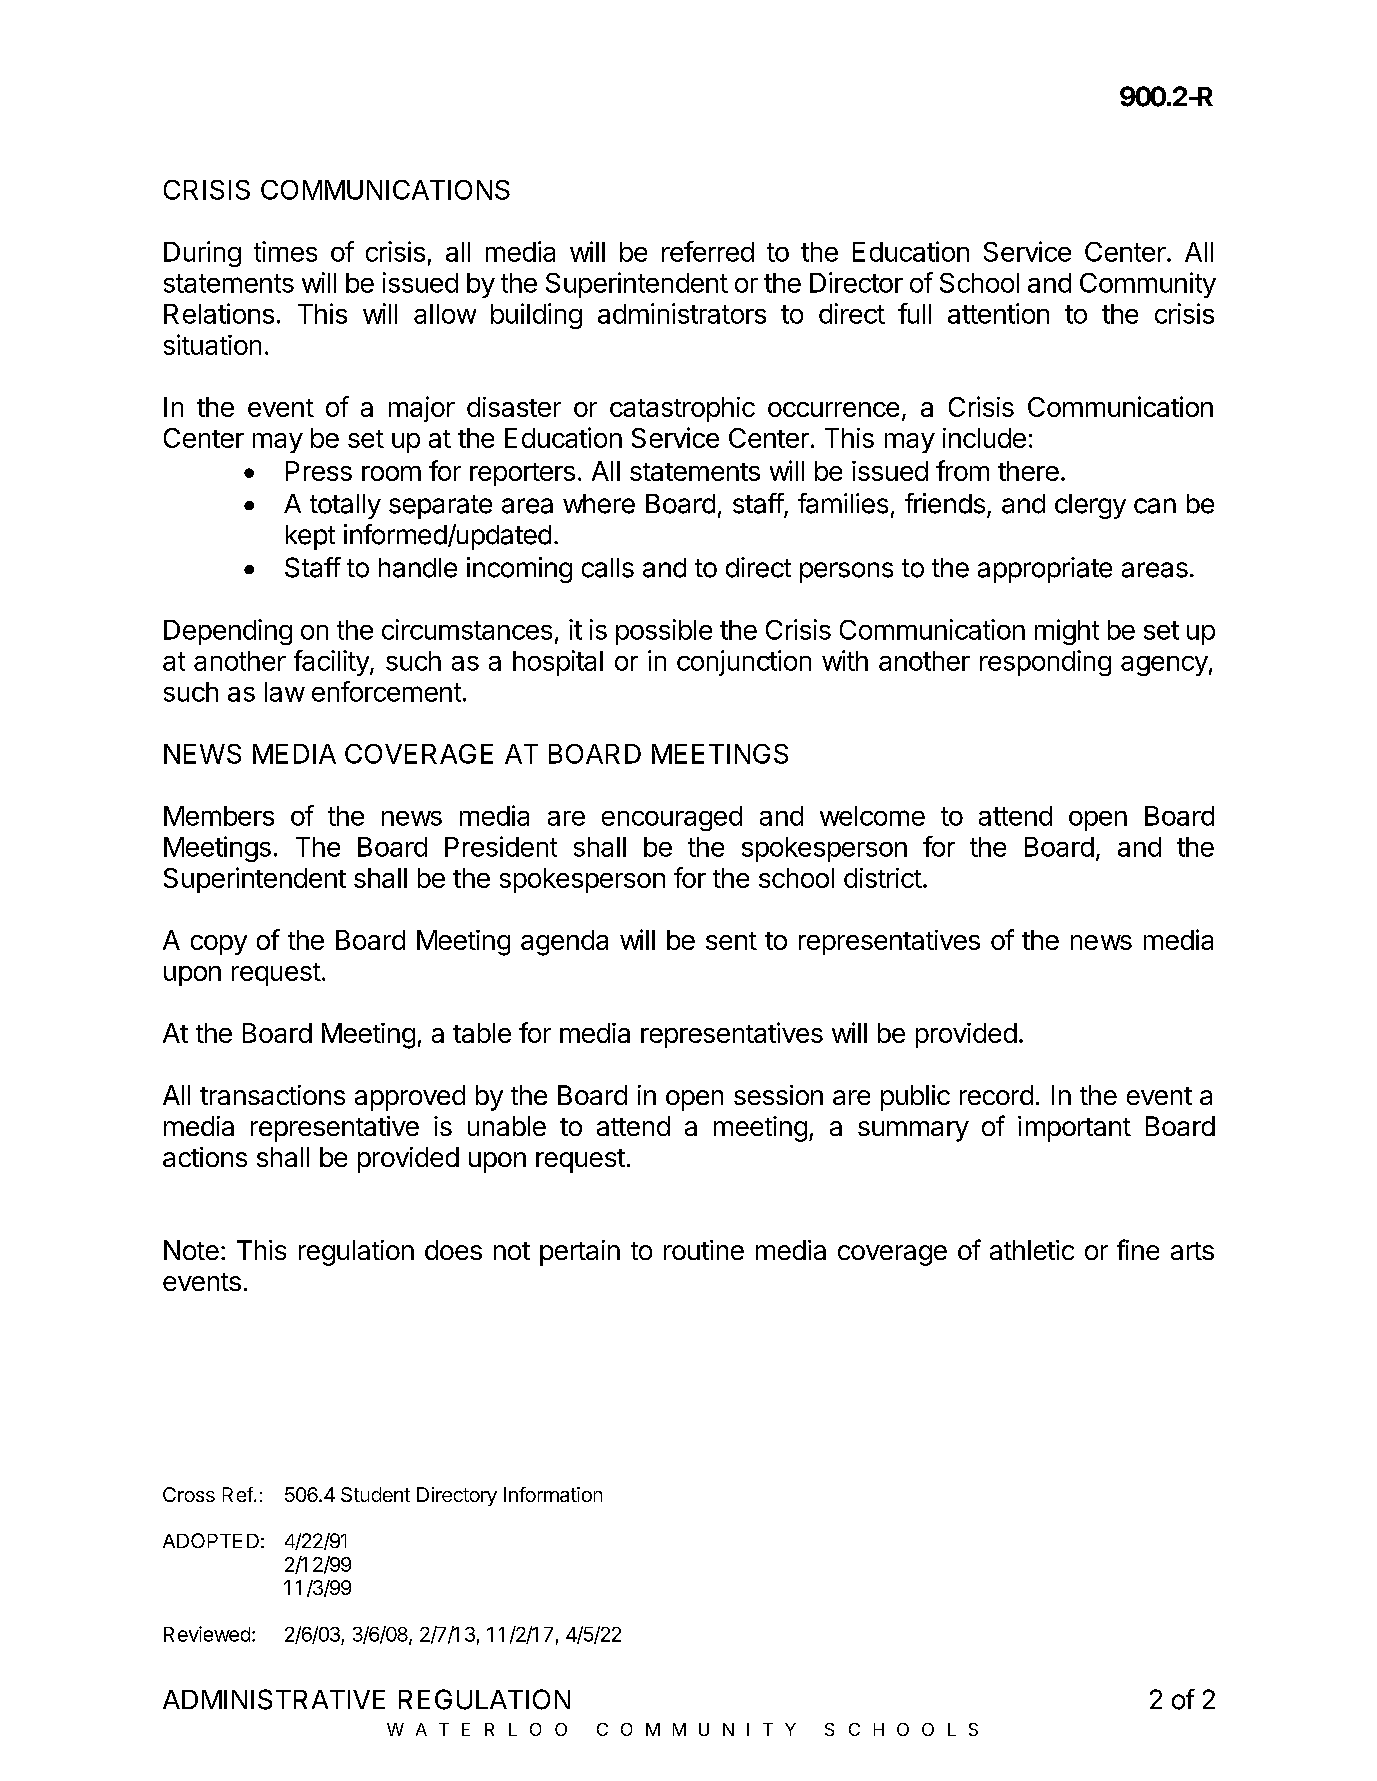 This screenshot has width=1377, height=1781. I want to click on Note, so click(191, 1250).
